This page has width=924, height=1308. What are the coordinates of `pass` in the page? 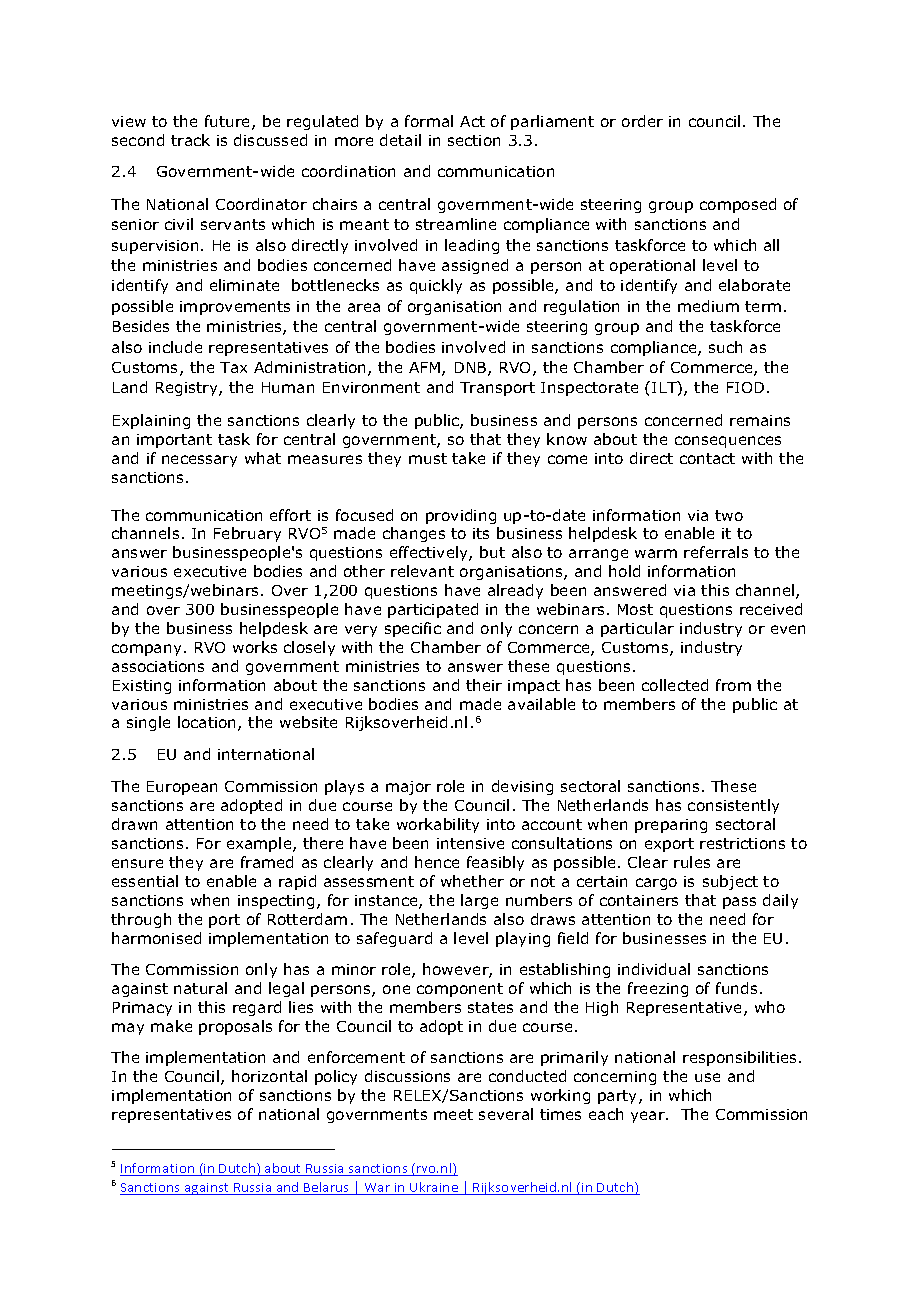 It's located at (739, 903).
